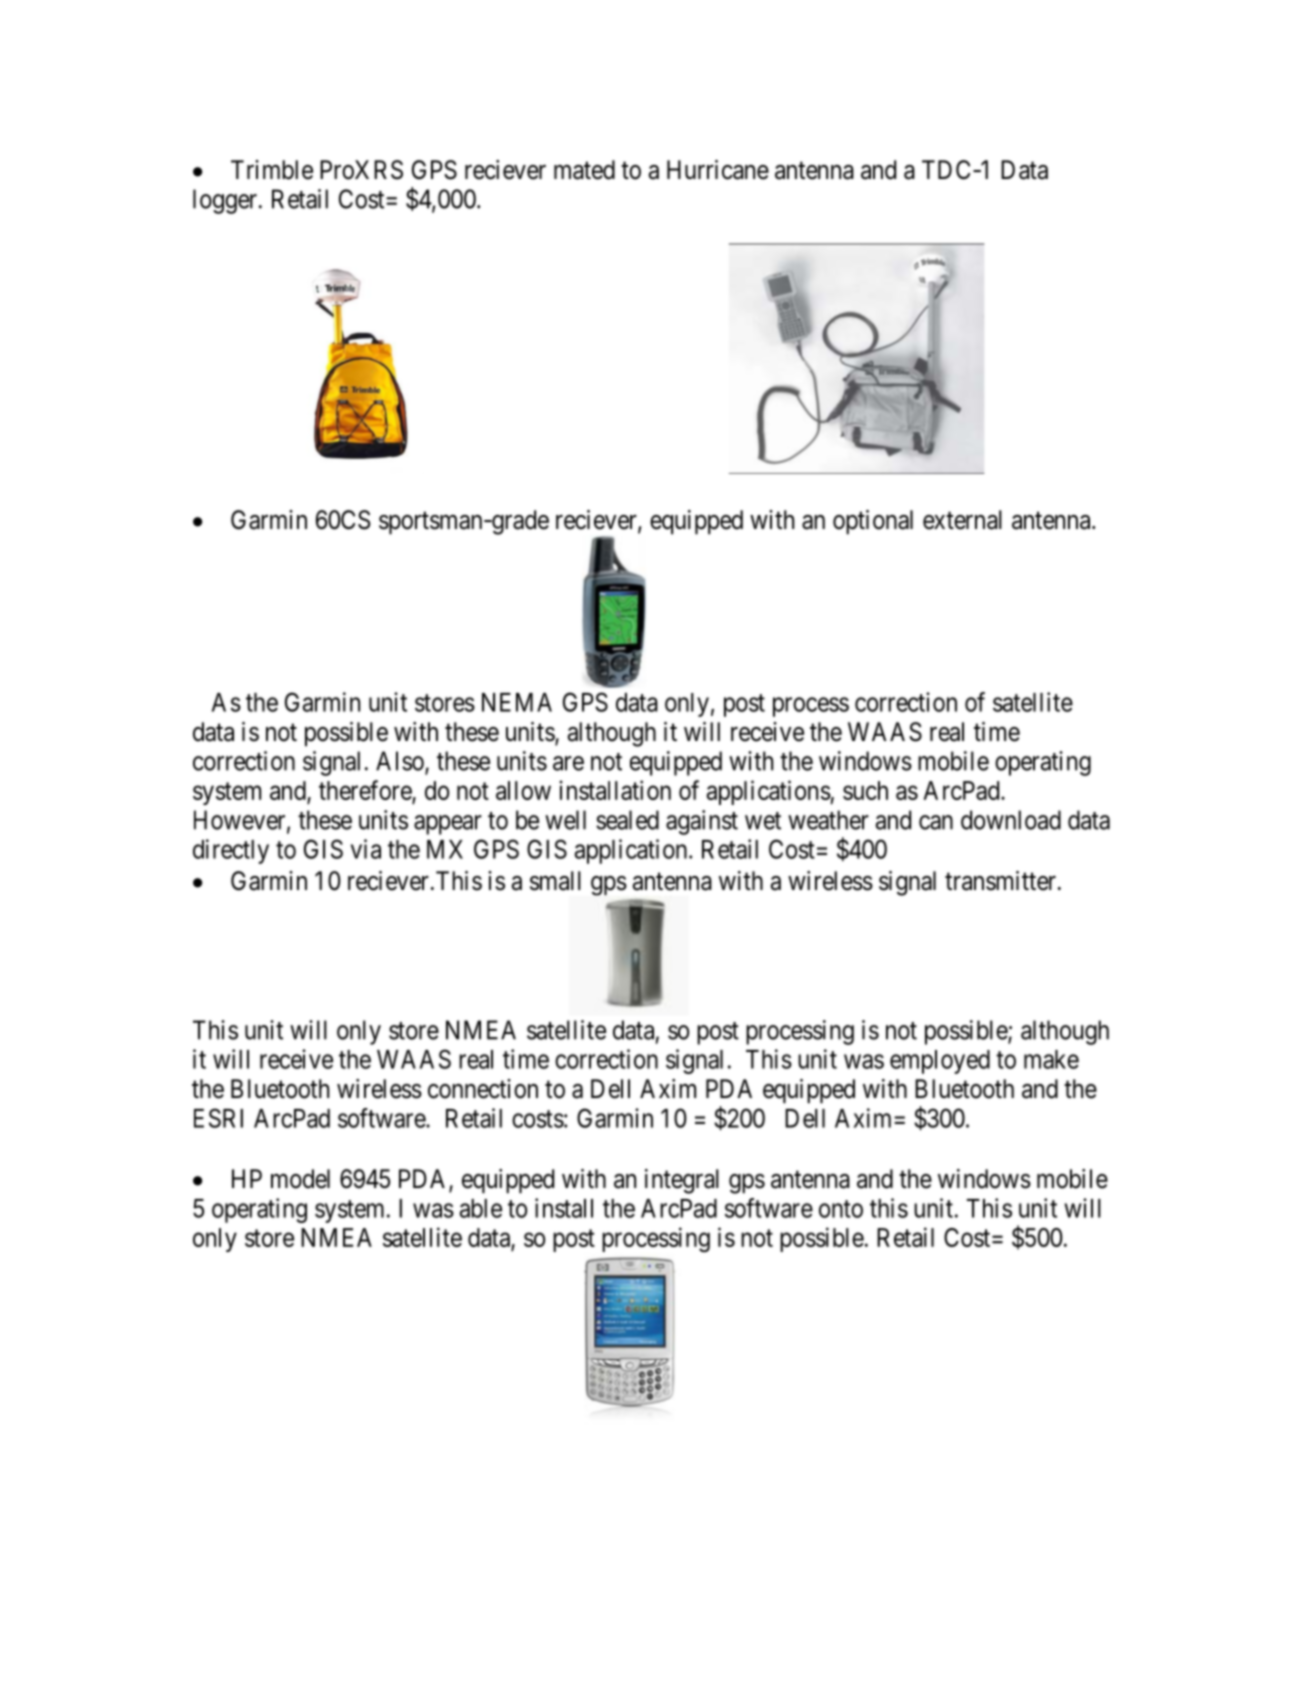 This image has height=1688, width=1304. I want to click on integral, so click(682, 1181).
